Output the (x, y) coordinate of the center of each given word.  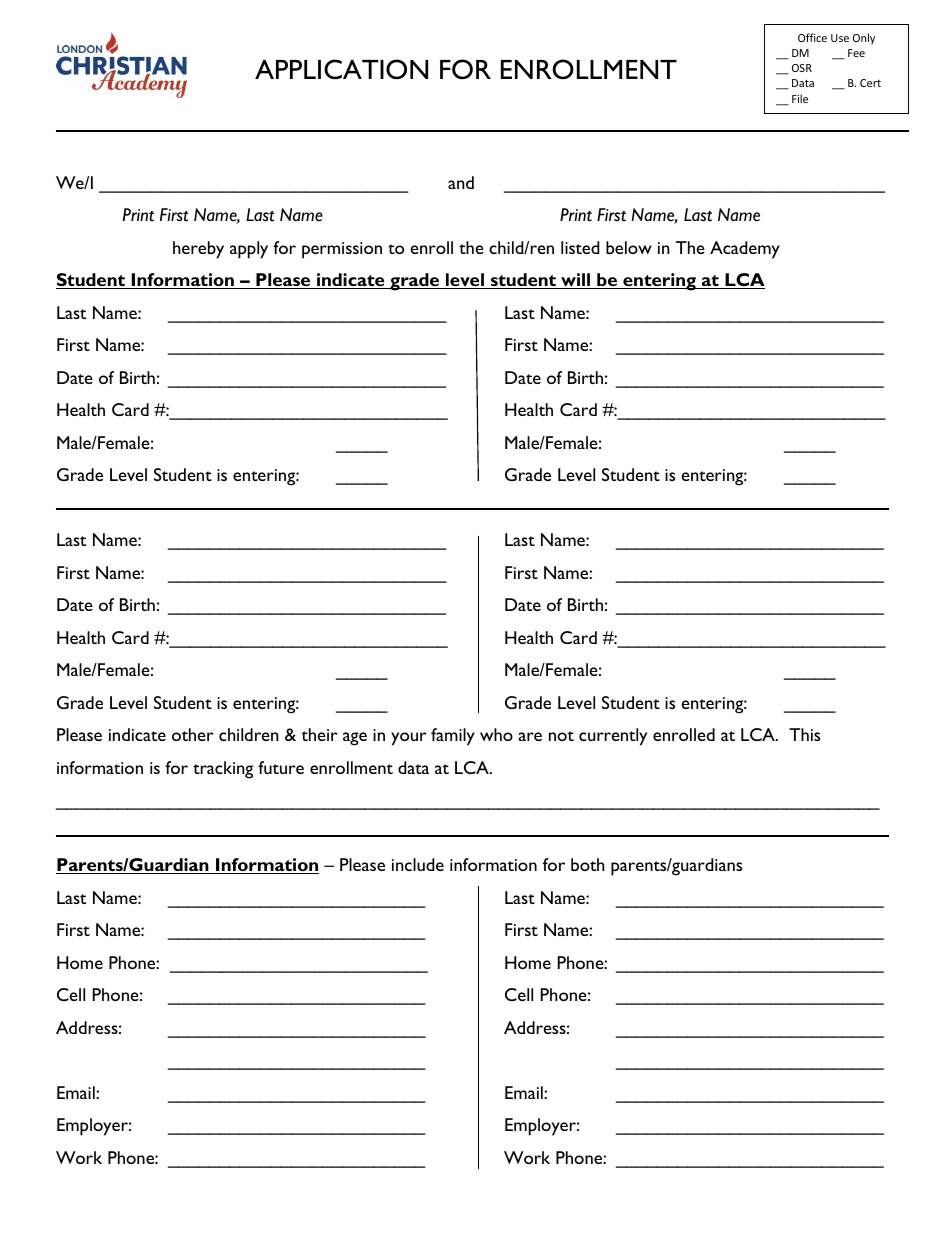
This (804, 734)
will (576, 281)
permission (342, 250)
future (281, 767)
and (461, 182)
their (320, 734)
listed (580, 247)
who (496, 734)
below (629, 247)
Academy (745, 250)
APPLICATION (341, 69)
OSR (802, 68)
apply (249, 250)
